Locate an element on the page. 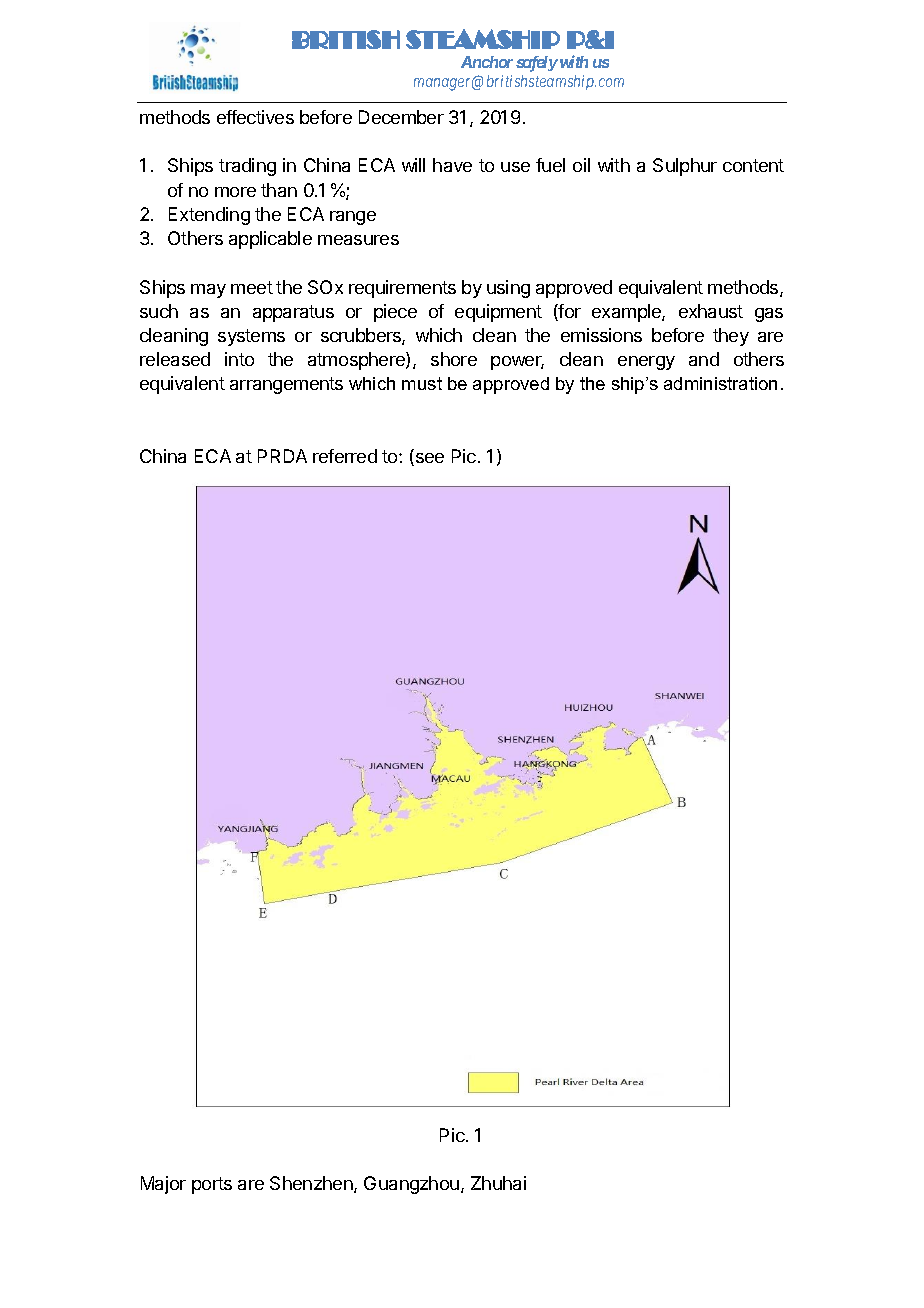 This image has height=1308, width=924. effectives is located at coordinates (255, 117).
